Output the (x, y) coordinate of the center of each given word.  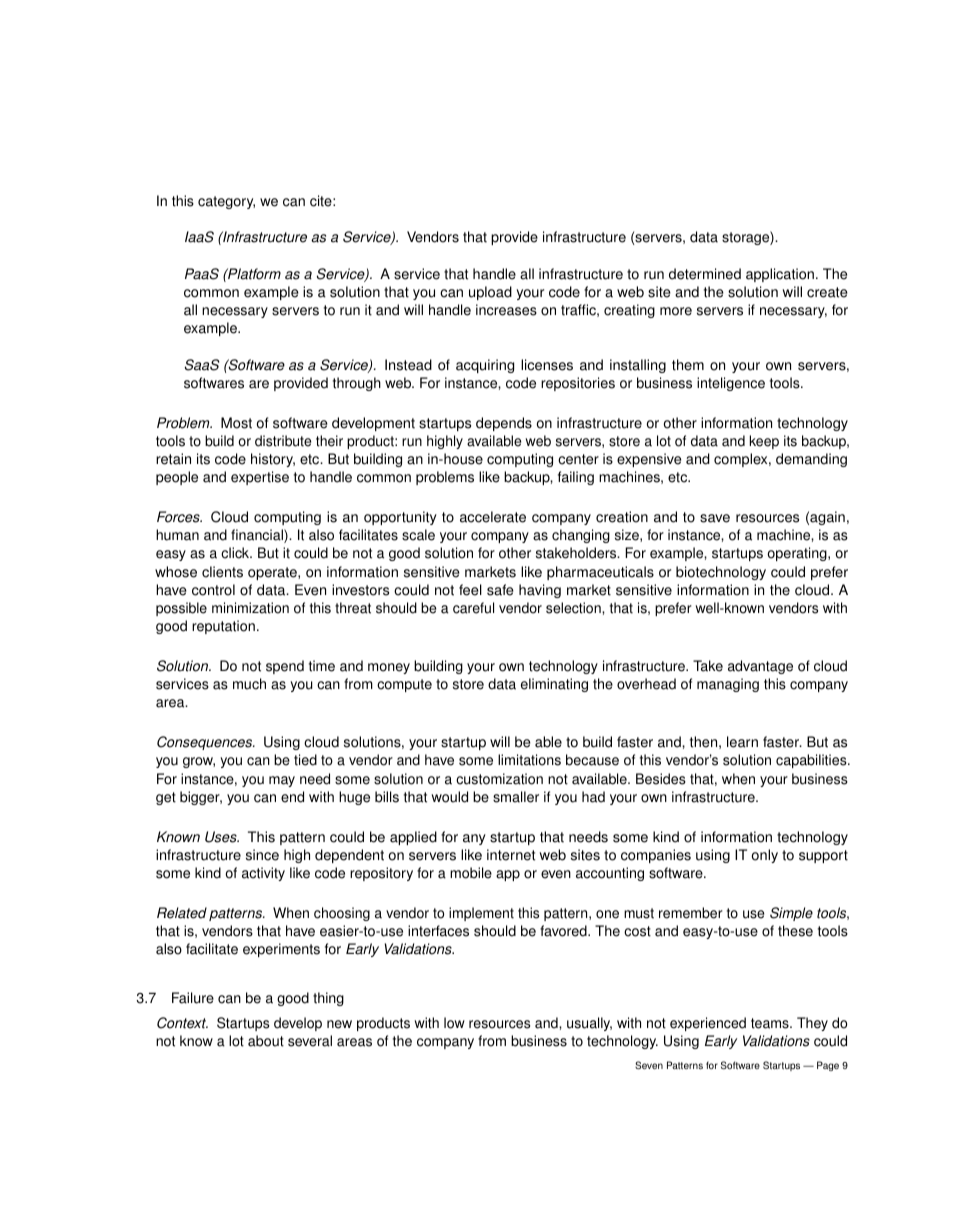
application (780, 275)
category (226, 202)
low (454, 1023)
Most (236, 423)
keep (764, 442)
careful (473, 608)
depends (504, 424)
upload (490, 293)
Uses (222, 837)
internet (511, 855)
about (266, 1041)
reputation (223, 627)
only (764, 856)
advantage (760, 667)
